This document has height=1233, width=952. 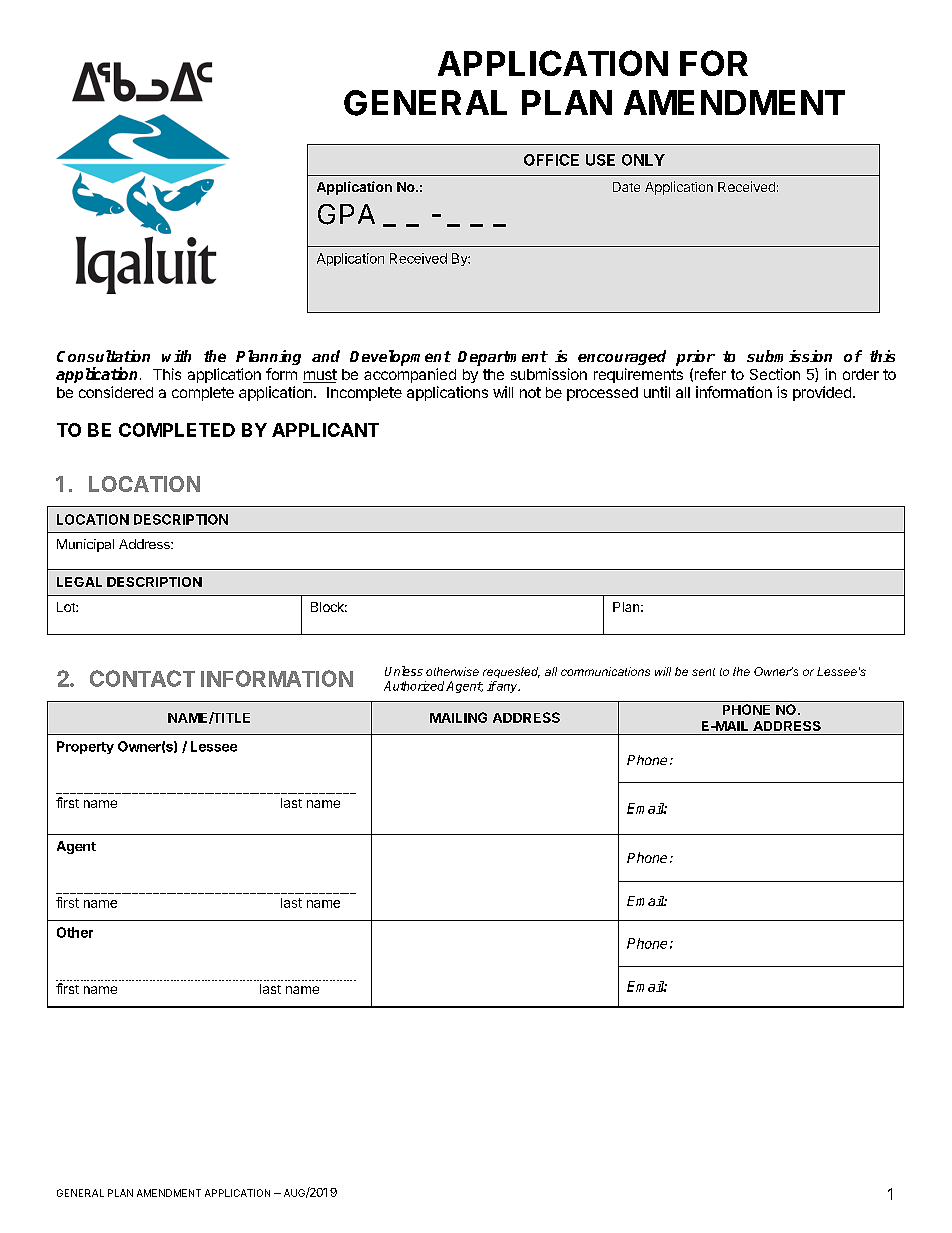 I want to click on ONLY, so click(x=643, y=160).
